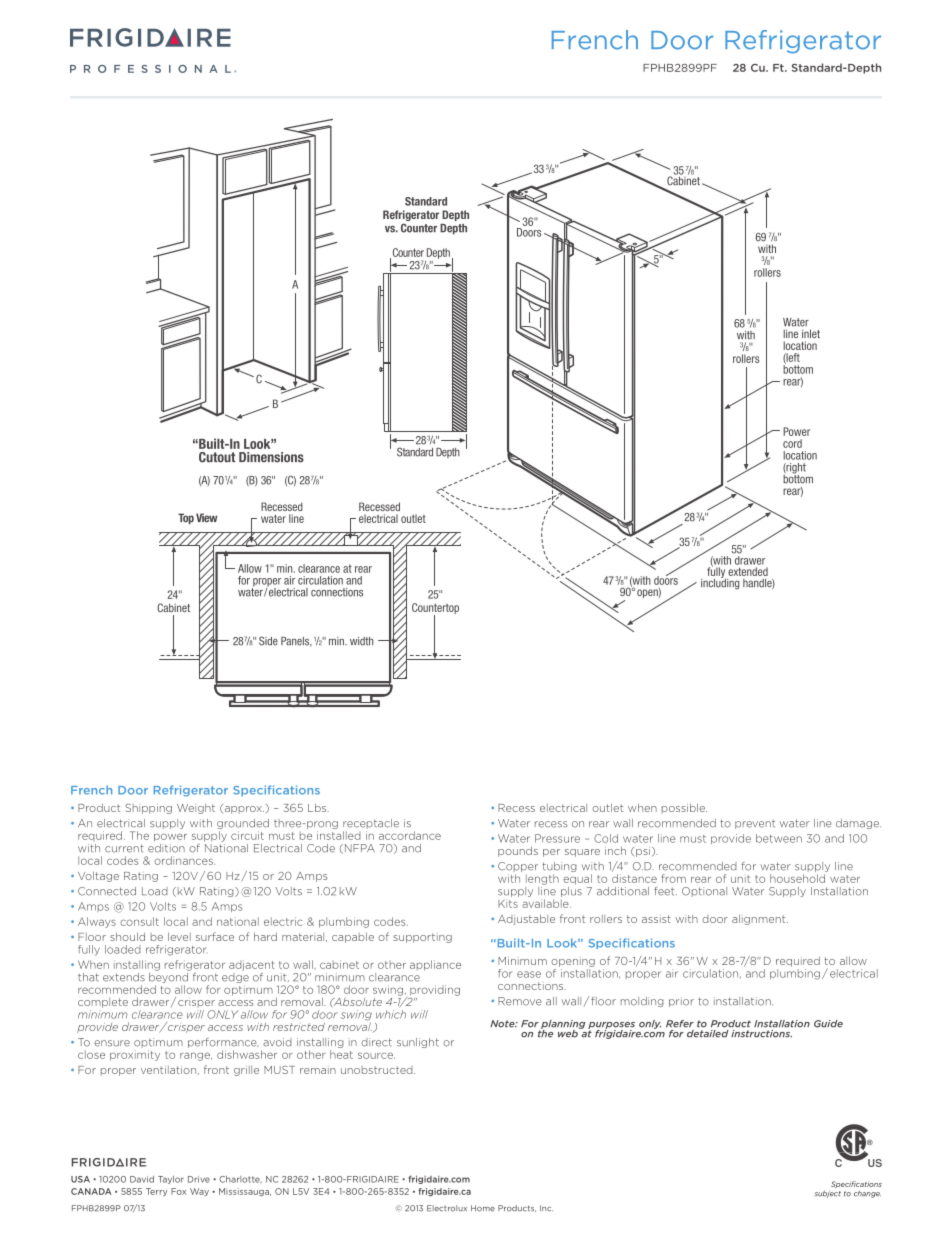  I want to click on Fox, so click(178, 1191).
